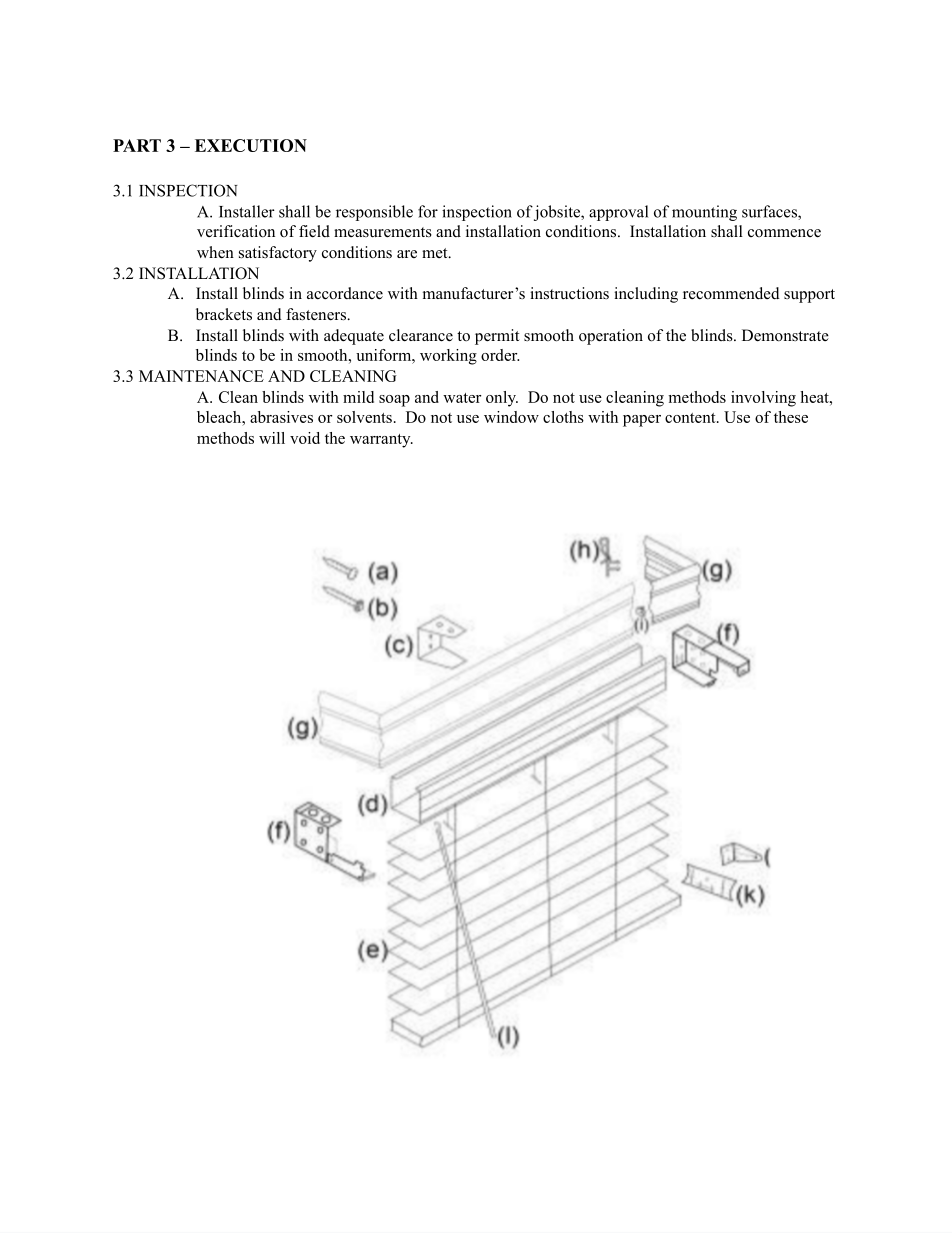  I want to click on responsible, so click(374, 213).
